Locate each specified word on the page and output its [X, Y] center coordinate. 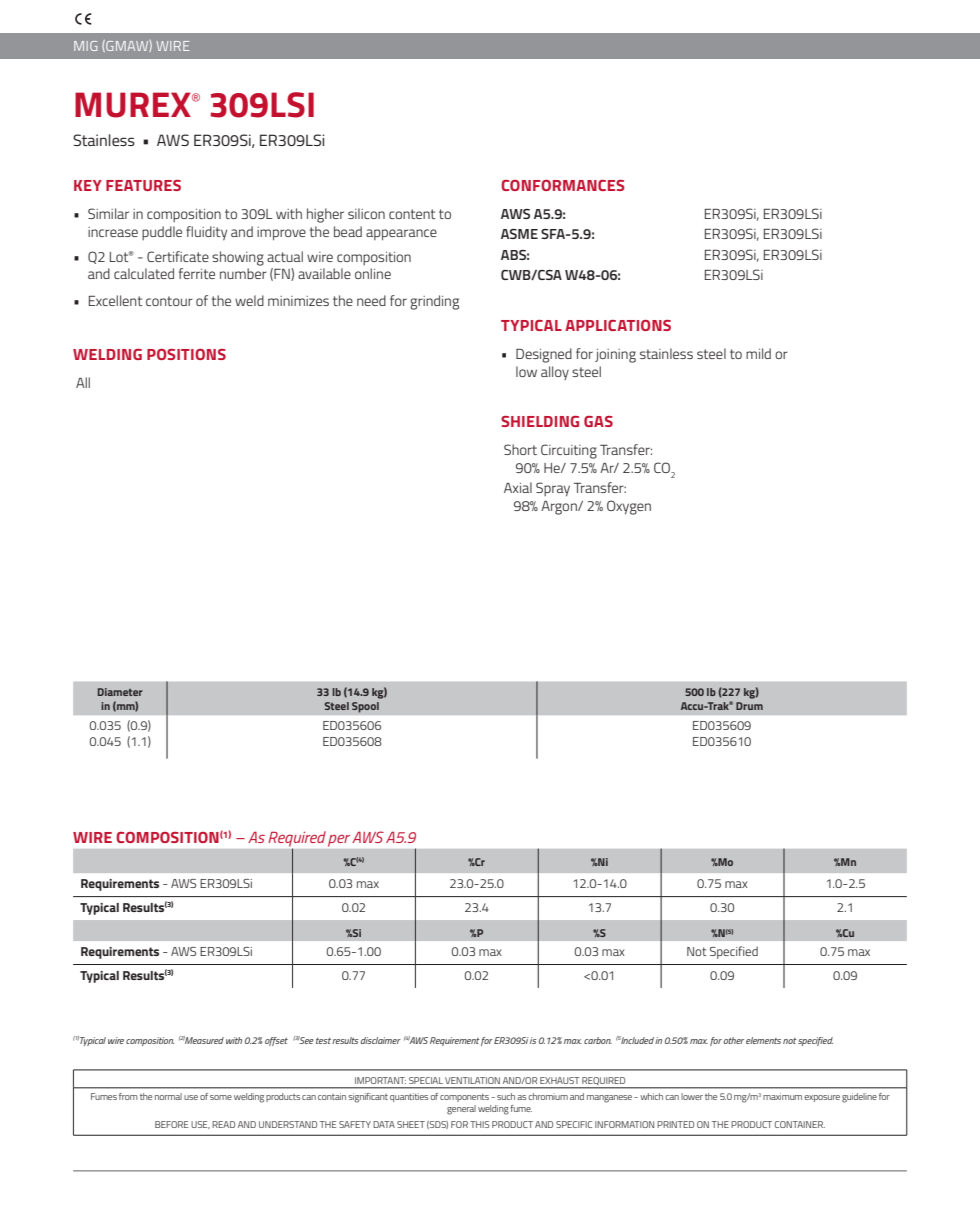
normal [168, 1096]
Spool [365, 707]
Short [520, 449]
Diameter [120, 692]
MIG [85, 46]
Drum [749, 706]
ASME [519, 234]
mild [758, 353]
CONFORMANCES [563, 185]
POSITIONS [186, 354]
